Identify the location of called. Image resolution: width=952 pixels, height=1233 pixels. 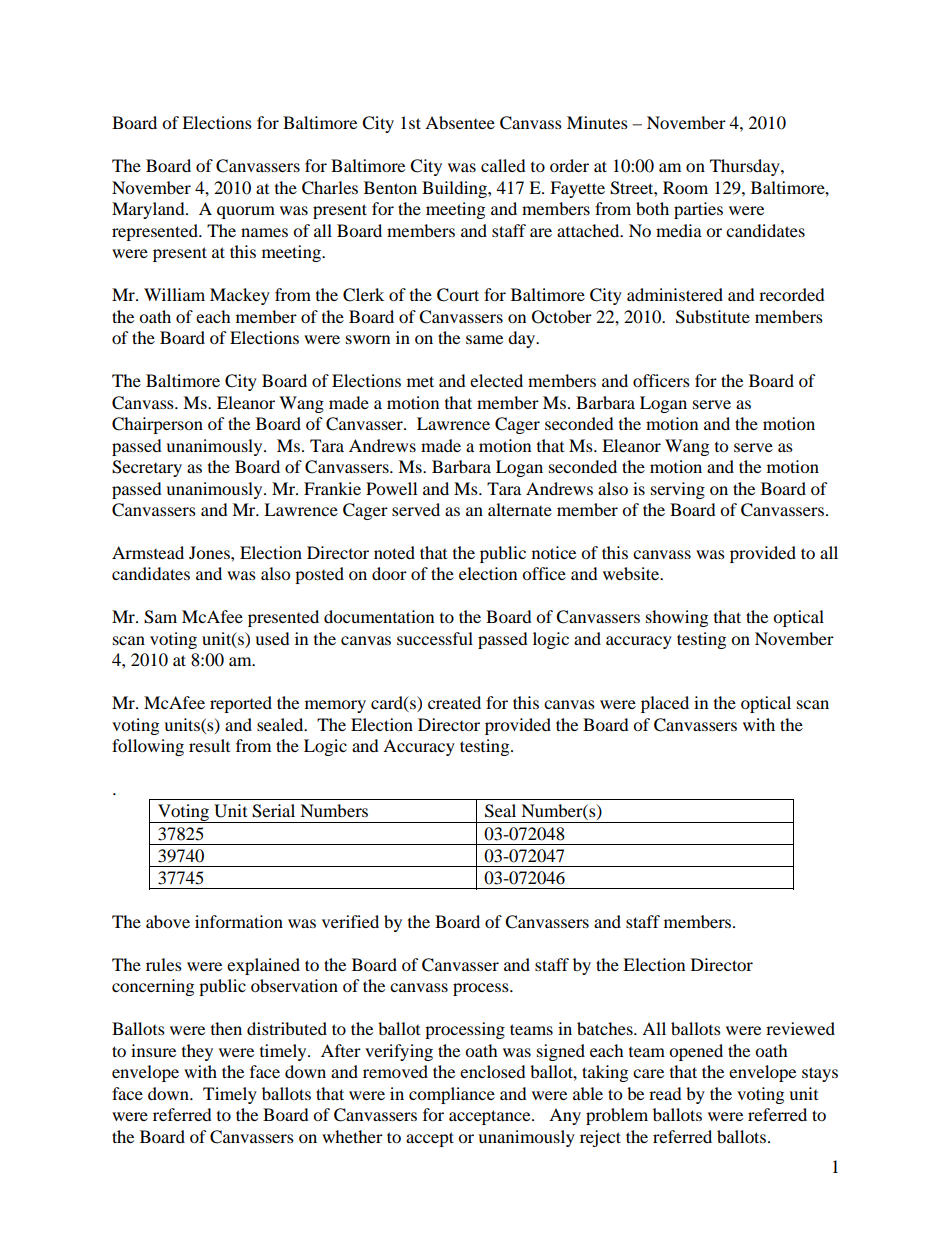
(503, 165).
